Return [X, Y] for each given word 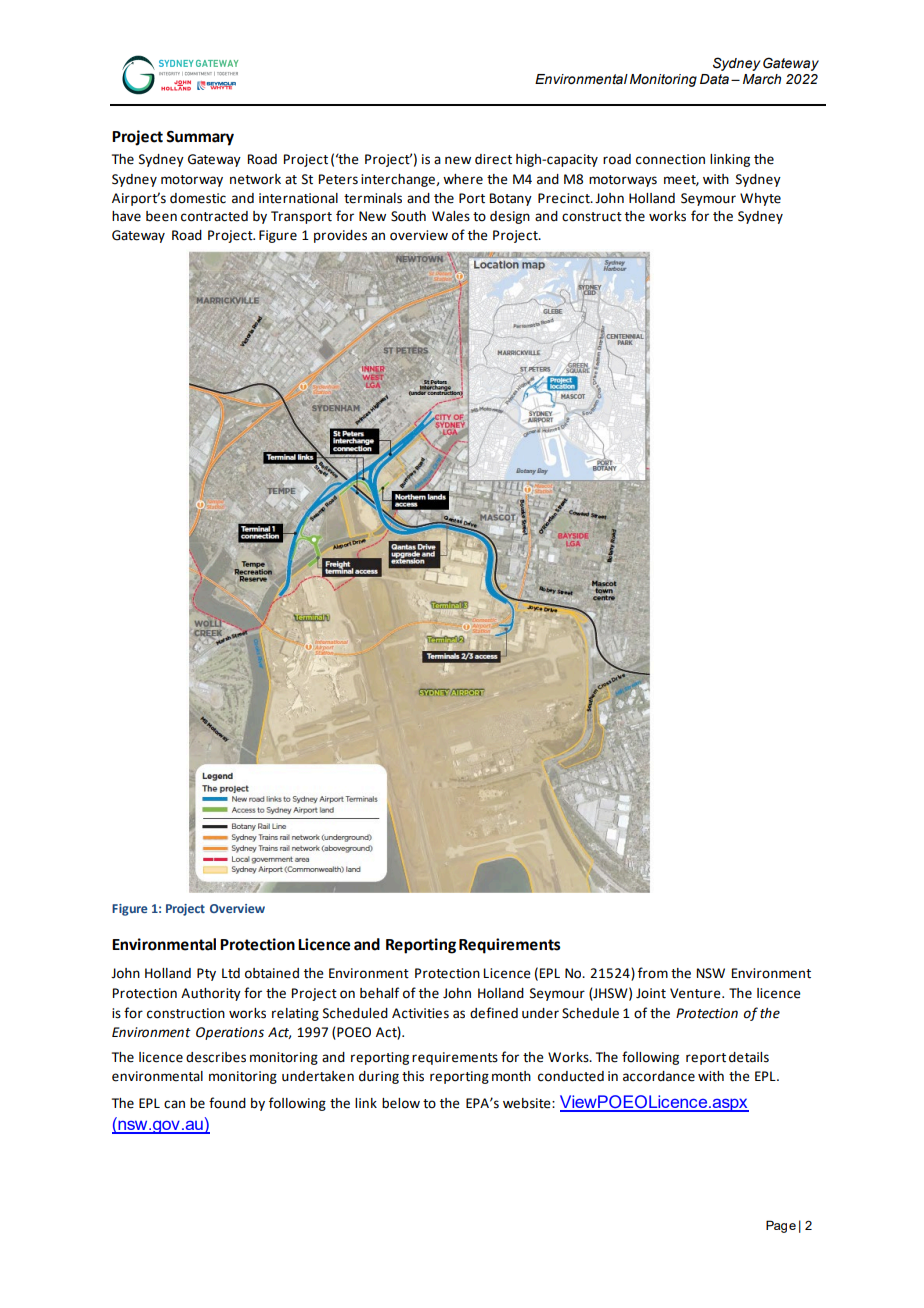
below [401, 1103]
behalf [379, 993]
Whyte [760, 199]
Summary [200, 138]
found [227, 1103]
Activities [420, 1013]
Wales [451, 216]
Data [714, 79]
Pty [206, 974]
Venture [696, 993]
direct [493, 159]
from [653, 973]
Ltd [231, 973]
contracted [214, 216]
